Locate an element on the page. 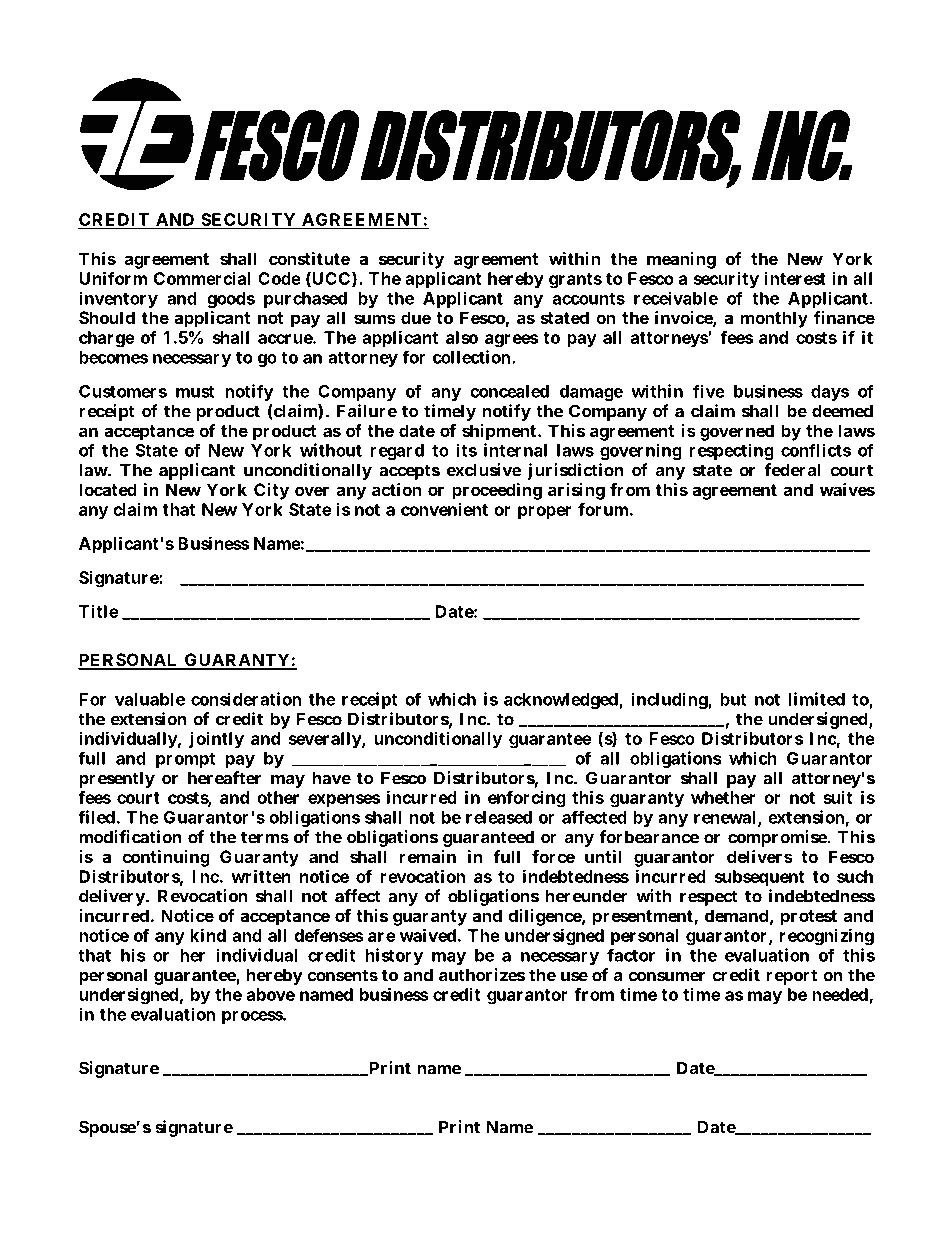 The width and height of the image is (952, 1233). also is located at coordinates (462, 337).
